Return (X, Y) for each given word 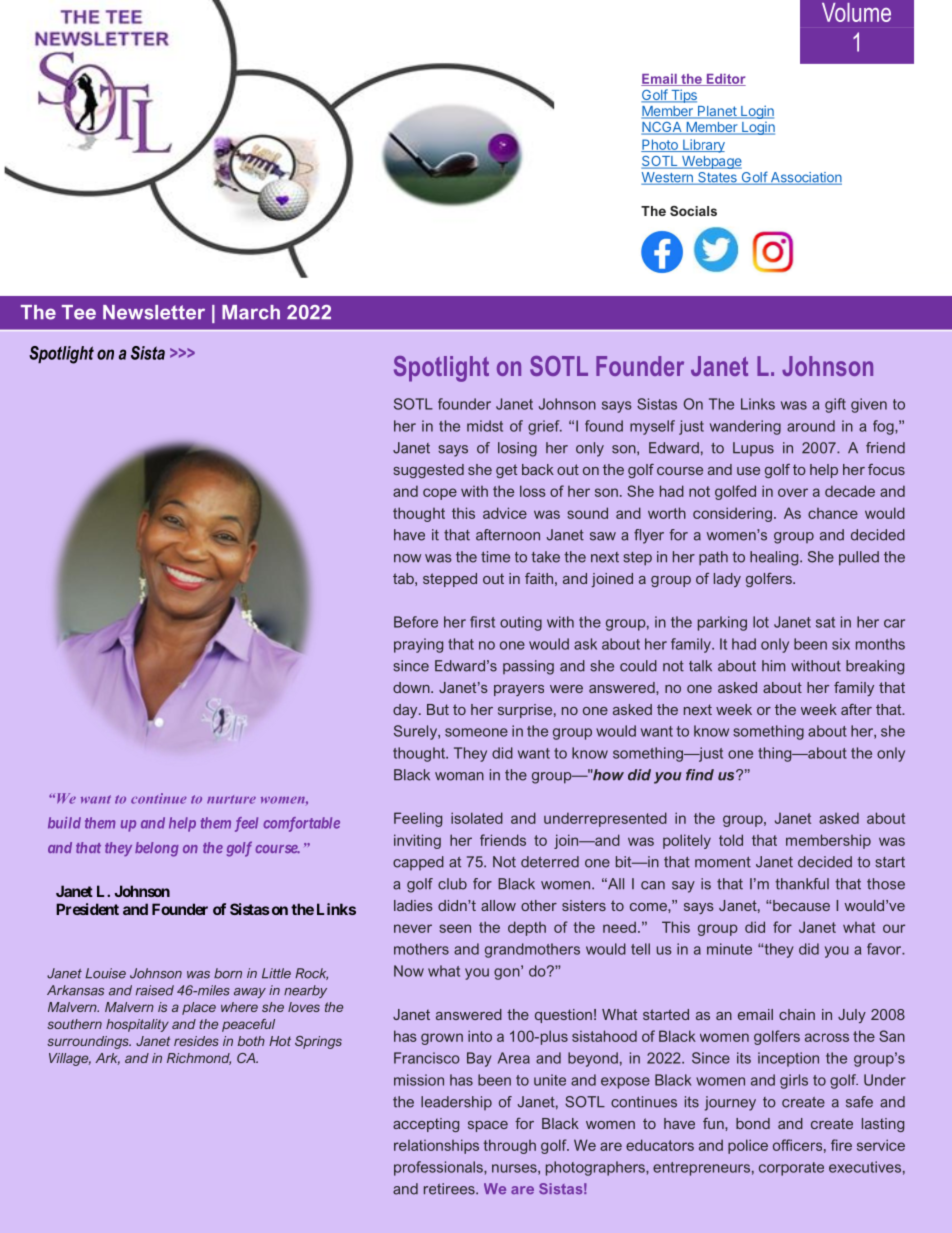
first (482, 622)
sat (825, 622)
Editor (725, 80)
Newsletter (154, 312)
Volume (856, 12)
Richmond (199, 1059)
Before (416, 622)
